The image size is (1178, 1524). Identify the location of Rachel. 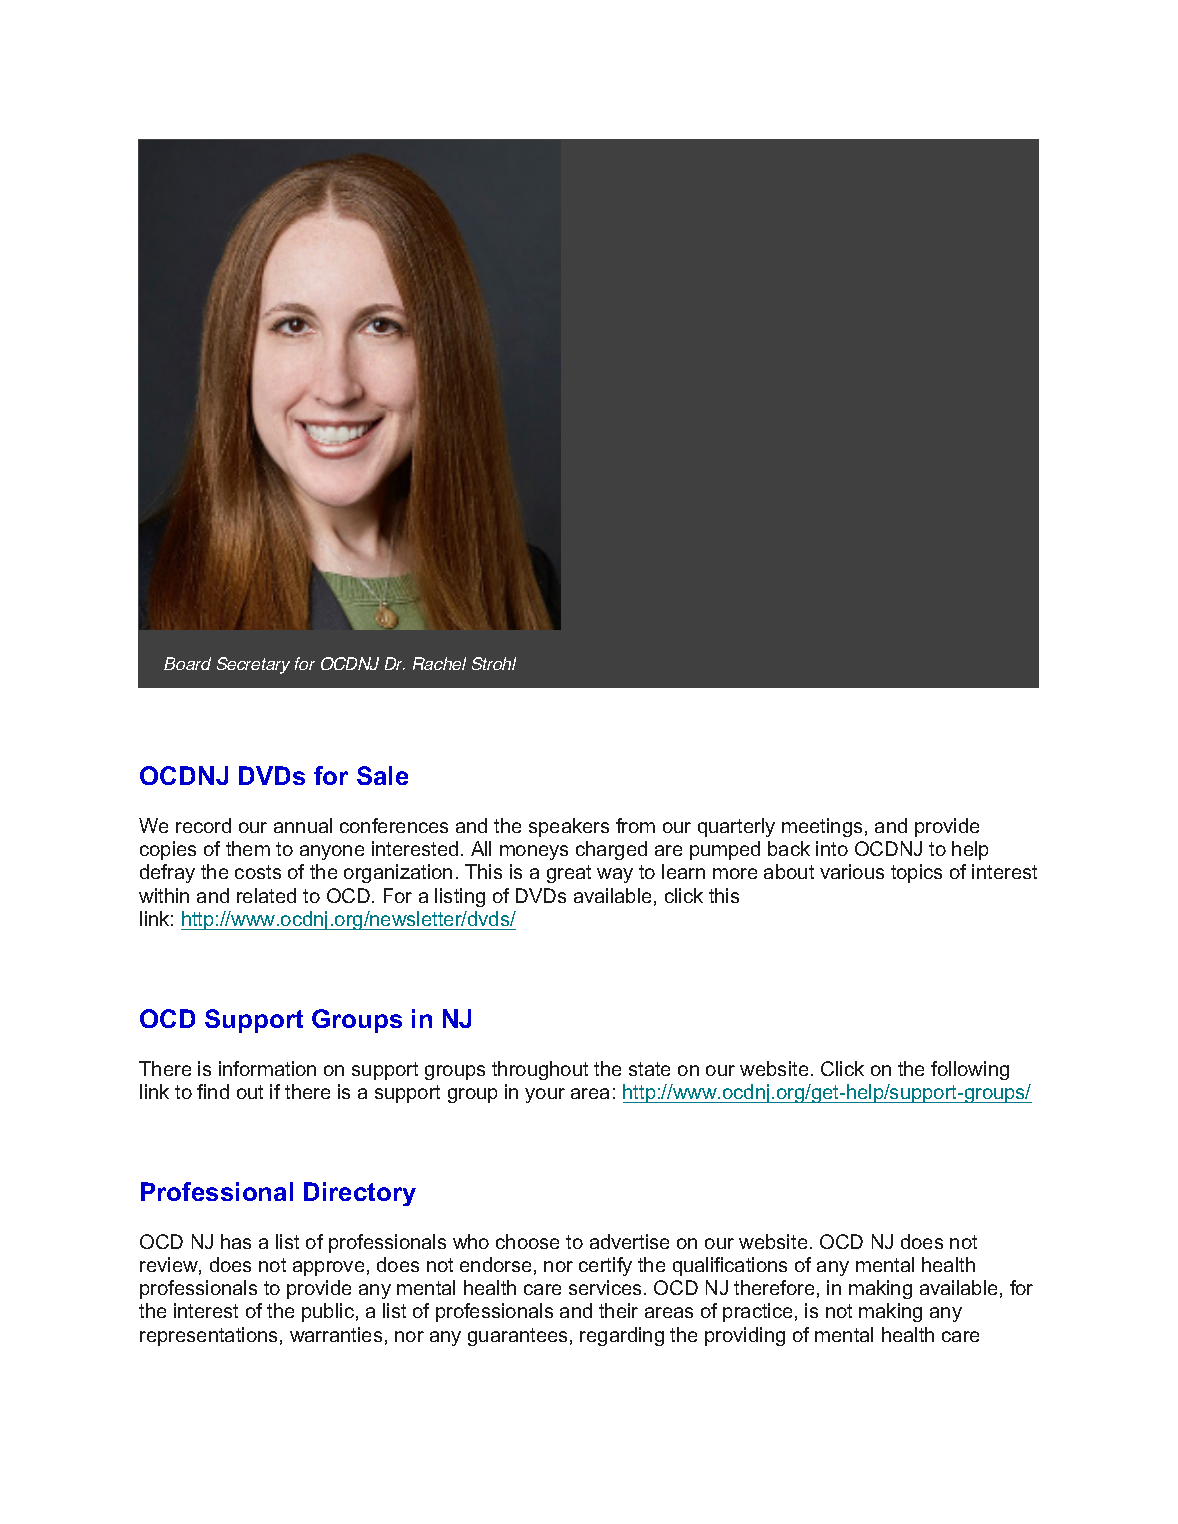
(439, 663).
